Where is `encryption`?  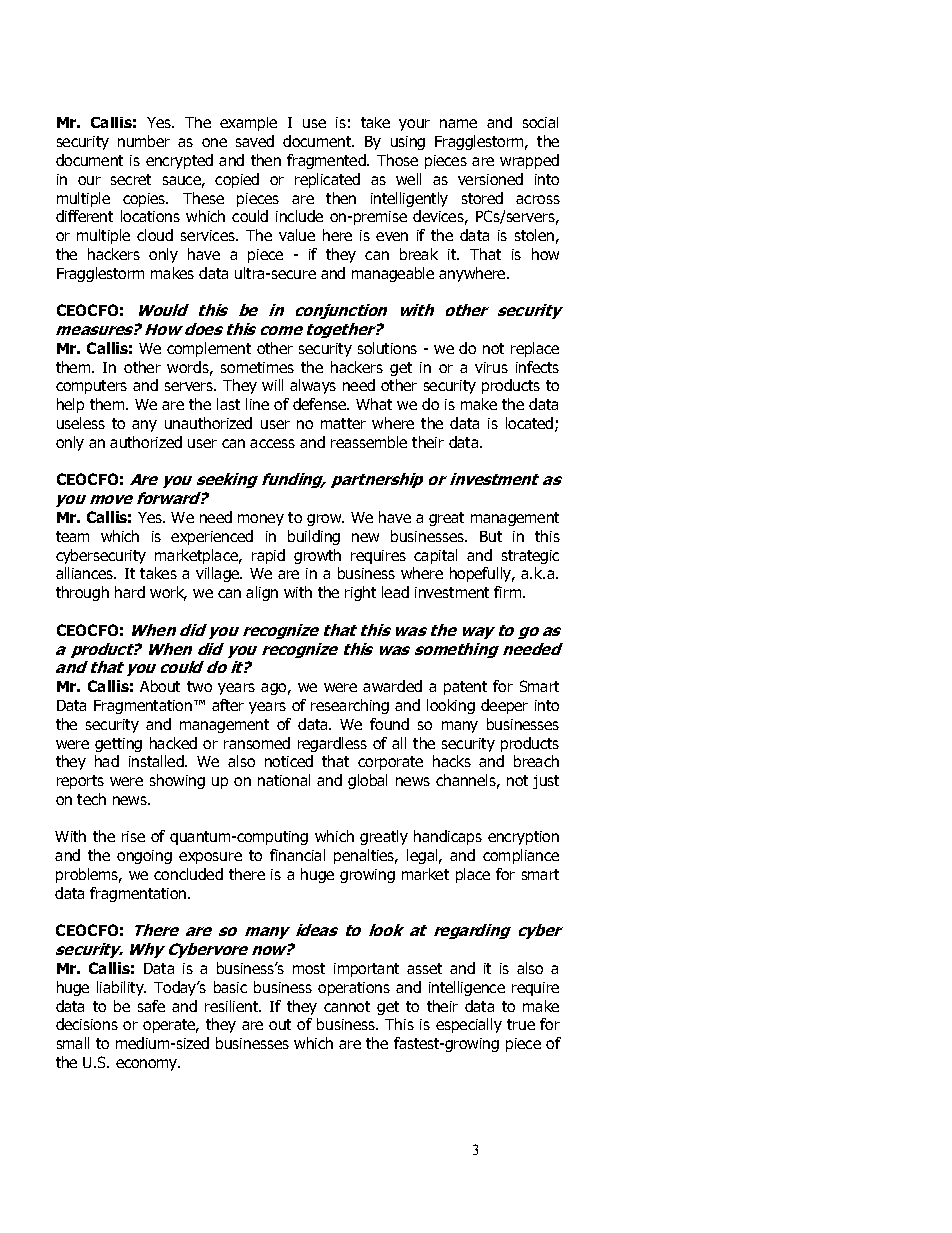
encryption is located at coordinates (523, 838).
